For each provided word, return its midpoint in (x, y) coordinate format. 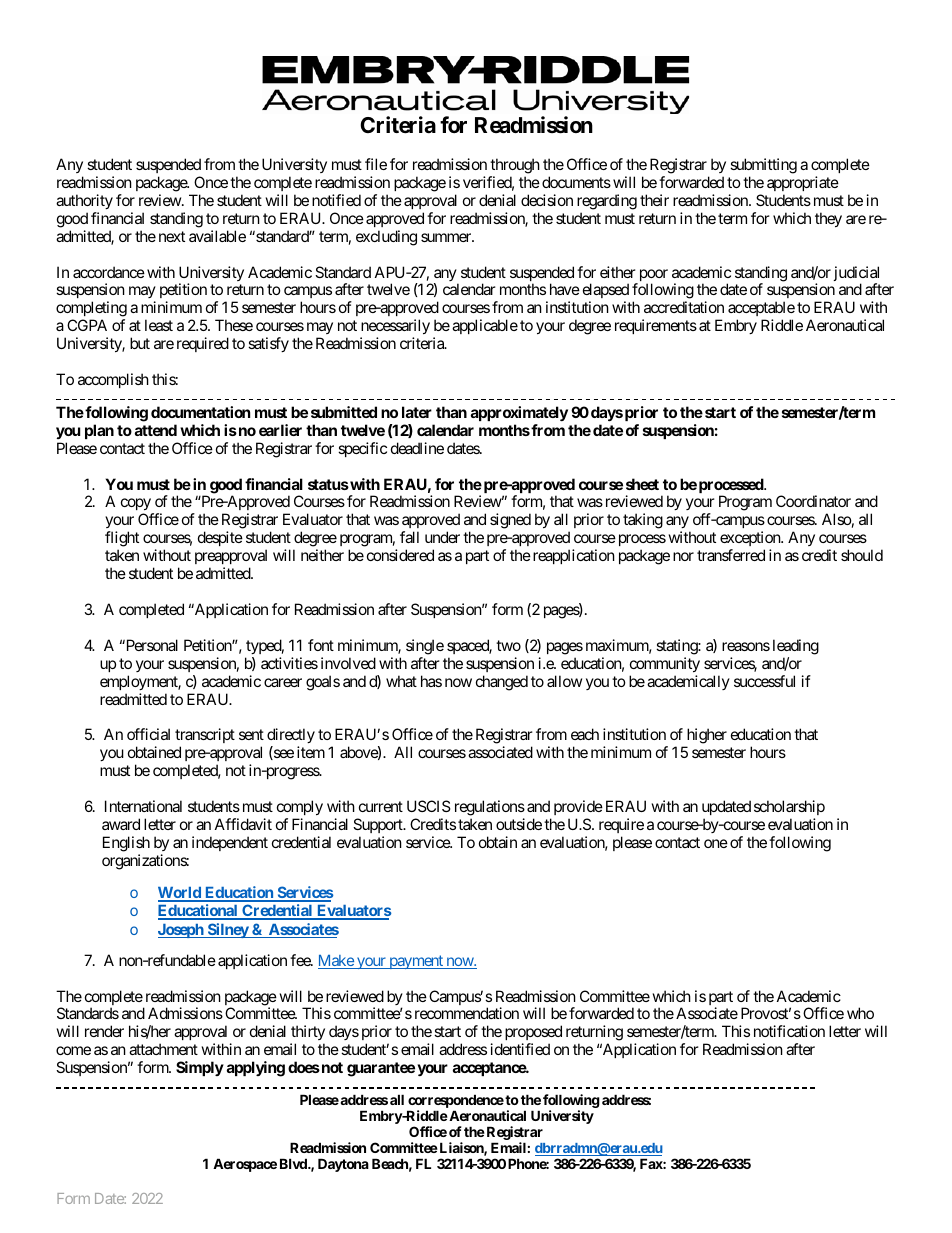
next (172, 236)
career (283, 682)
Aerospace (245, 1165)
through (515, 166)
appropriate (803, 183)
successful (764, 681)
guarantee (381, 1069)
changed (502, 683)
